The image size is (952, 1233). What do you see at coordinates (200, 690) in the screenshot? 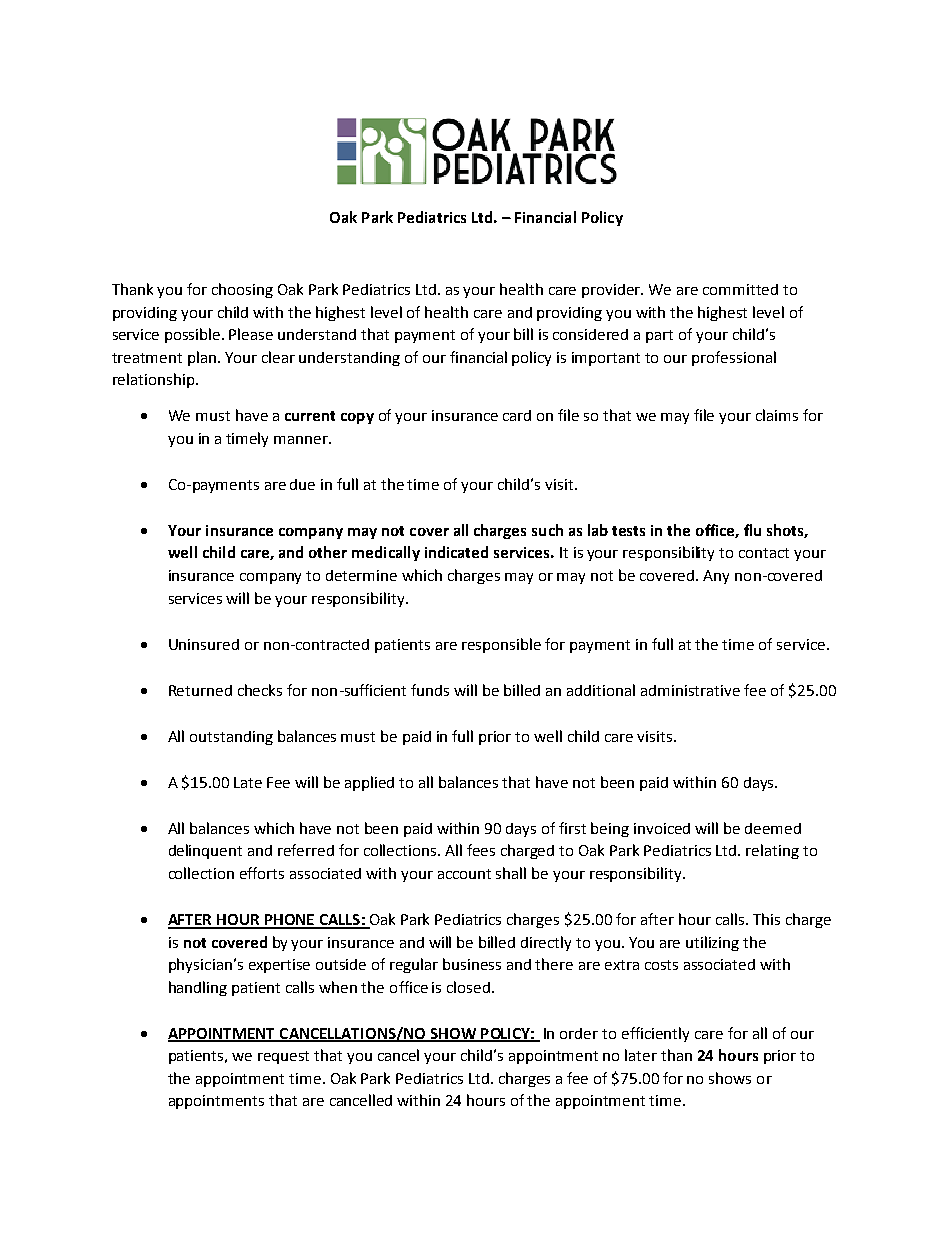
I see `Returned` at bounding box center [200, 690].
